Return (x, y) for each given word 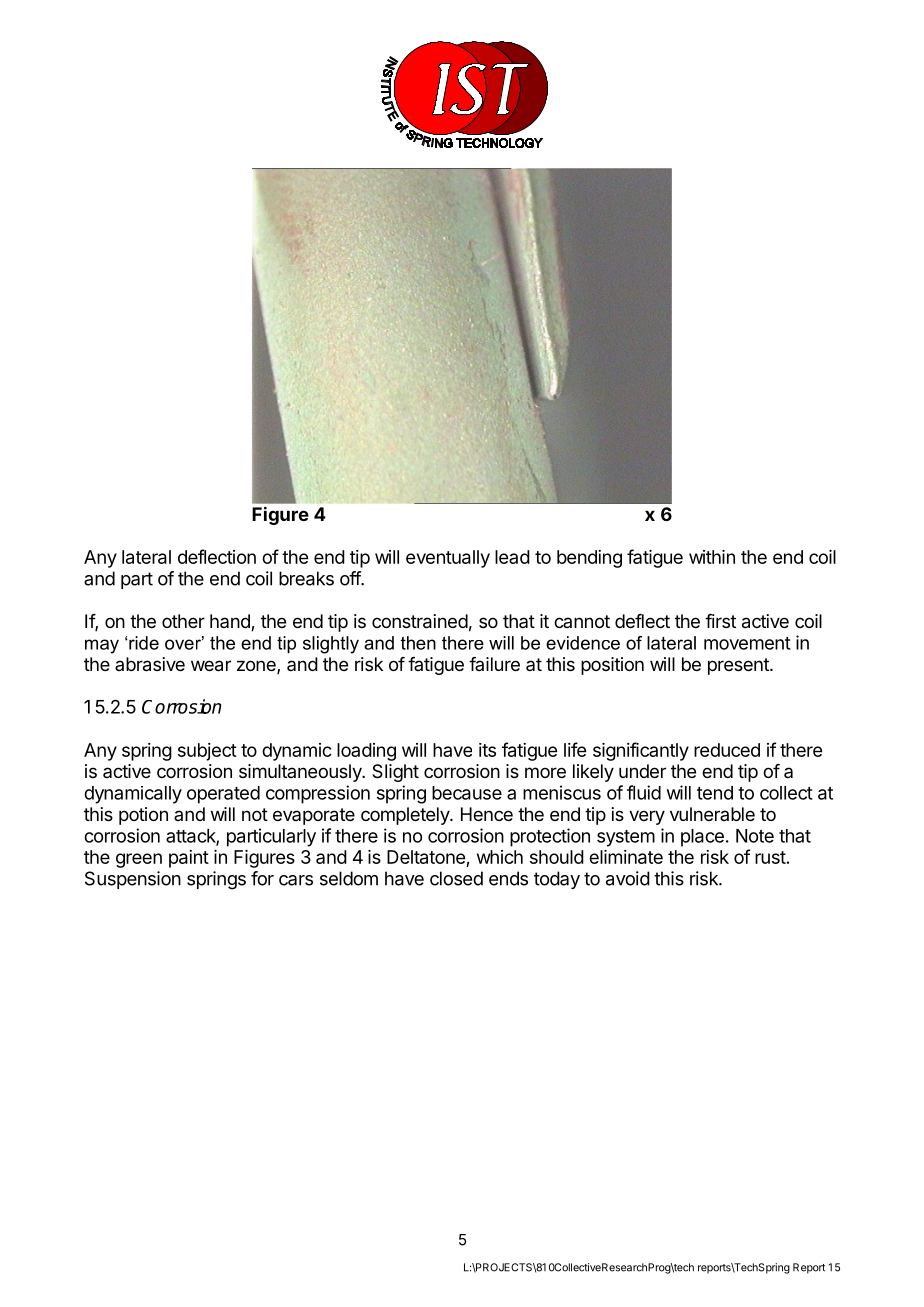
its (487, 750)
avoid (628, 878)
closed (456, 878)
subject (207, 752)
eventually (448, 559)
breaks (306, 578)
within (712, 557)
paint (189, 859)
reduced (727, 750)
